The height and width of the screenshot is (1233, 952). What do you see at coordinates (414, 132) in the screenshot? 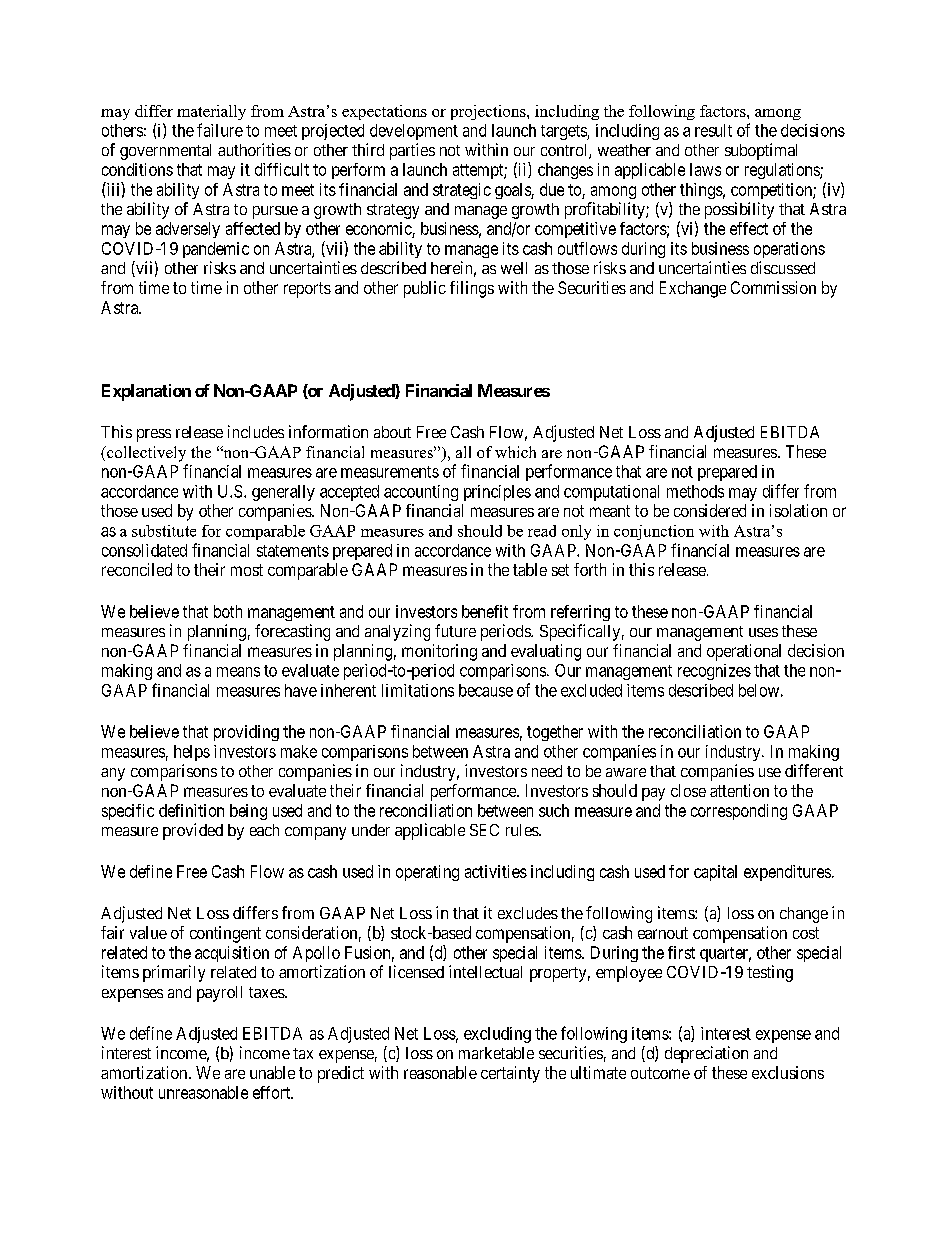
I see `development` at bounding box center [414, 132].
